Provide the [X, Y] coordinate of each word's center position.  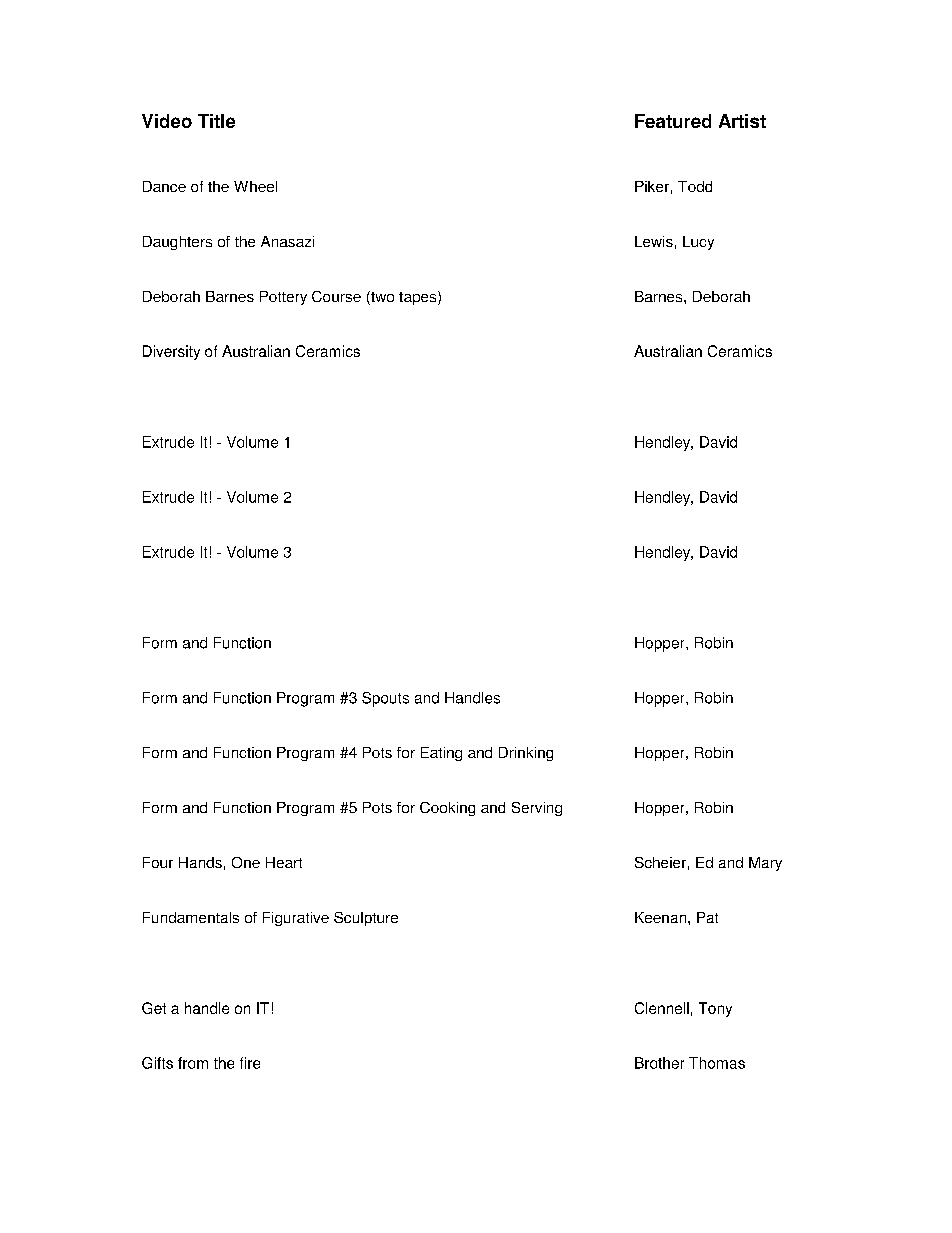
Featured [673, 121]
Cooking [447, 809]
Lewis [654, 241]
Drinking [526, 754]
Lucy [698, 243]
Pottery [283, 298]
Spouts [385, 699]
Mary [765, 864]
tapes [419, 298]
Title [216, 121]
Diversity [171, 352]
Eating [441, 754]
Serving [537, 809]
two [381, 298]
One [246, 862]
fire [250, 1063]
